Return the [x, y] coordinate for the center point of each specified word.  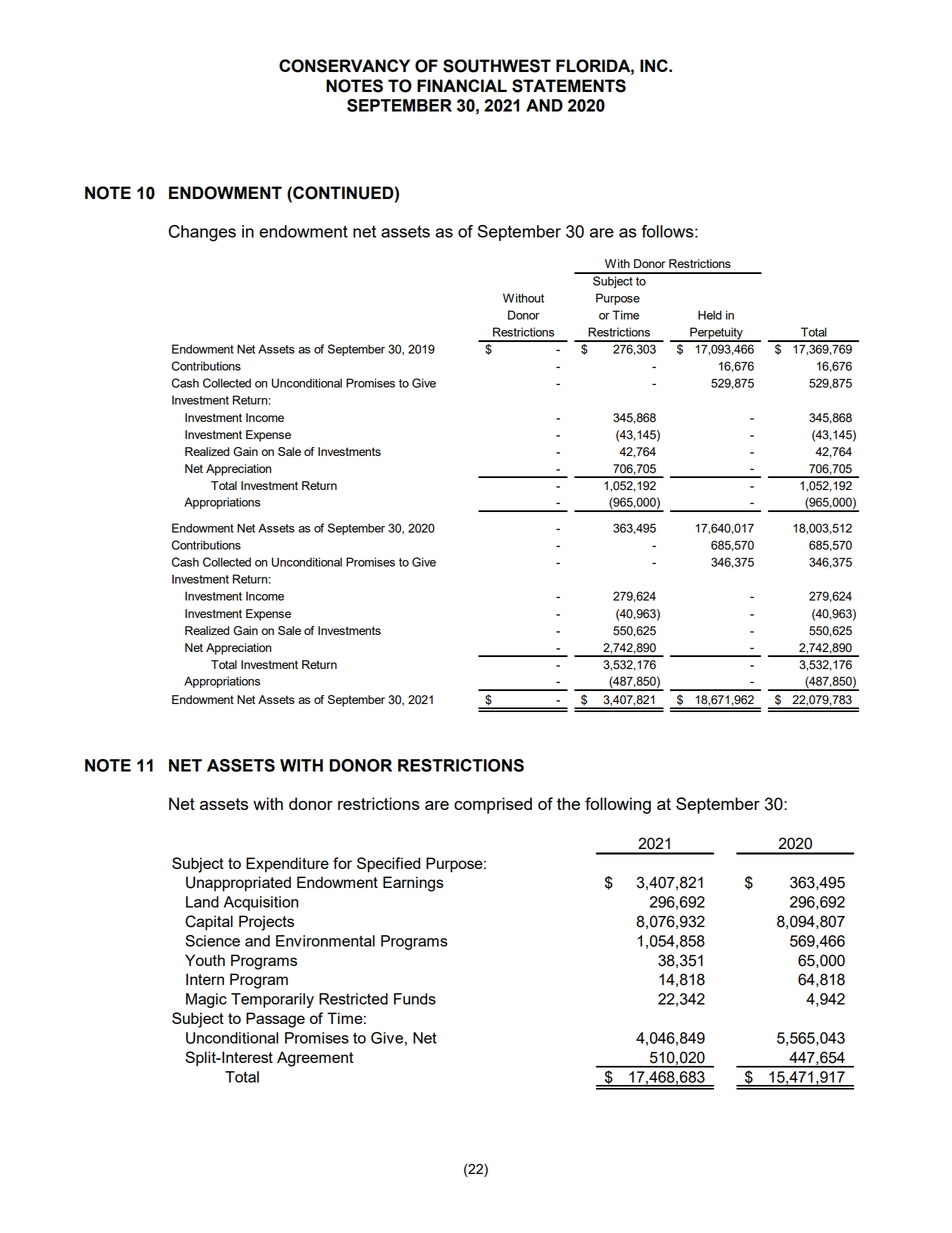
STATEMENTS [569, 86]
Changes [202, 233]
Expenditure [287, 865]
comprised [493, 805]
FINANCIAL [462, 85]
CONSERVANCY [344, 66]
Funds [415, 999]
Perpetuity [716, 334]
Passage [275, 1020]
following [618, 805]
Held [710, 315]
